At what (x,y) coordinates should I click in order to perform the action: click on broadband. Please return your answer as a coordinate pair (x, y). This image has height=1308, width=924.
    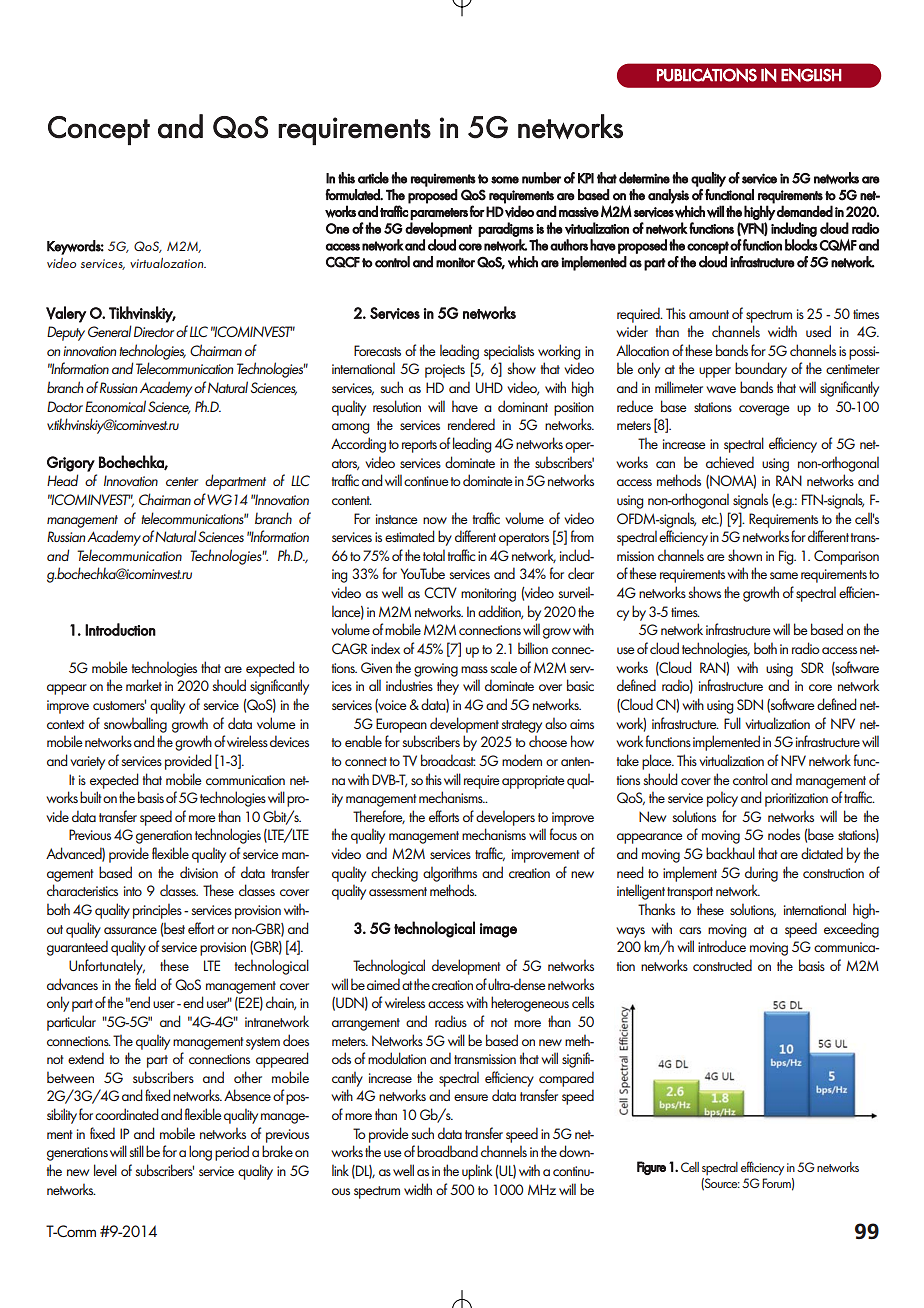
    Looking at the image, I should click on (447, 1151).
